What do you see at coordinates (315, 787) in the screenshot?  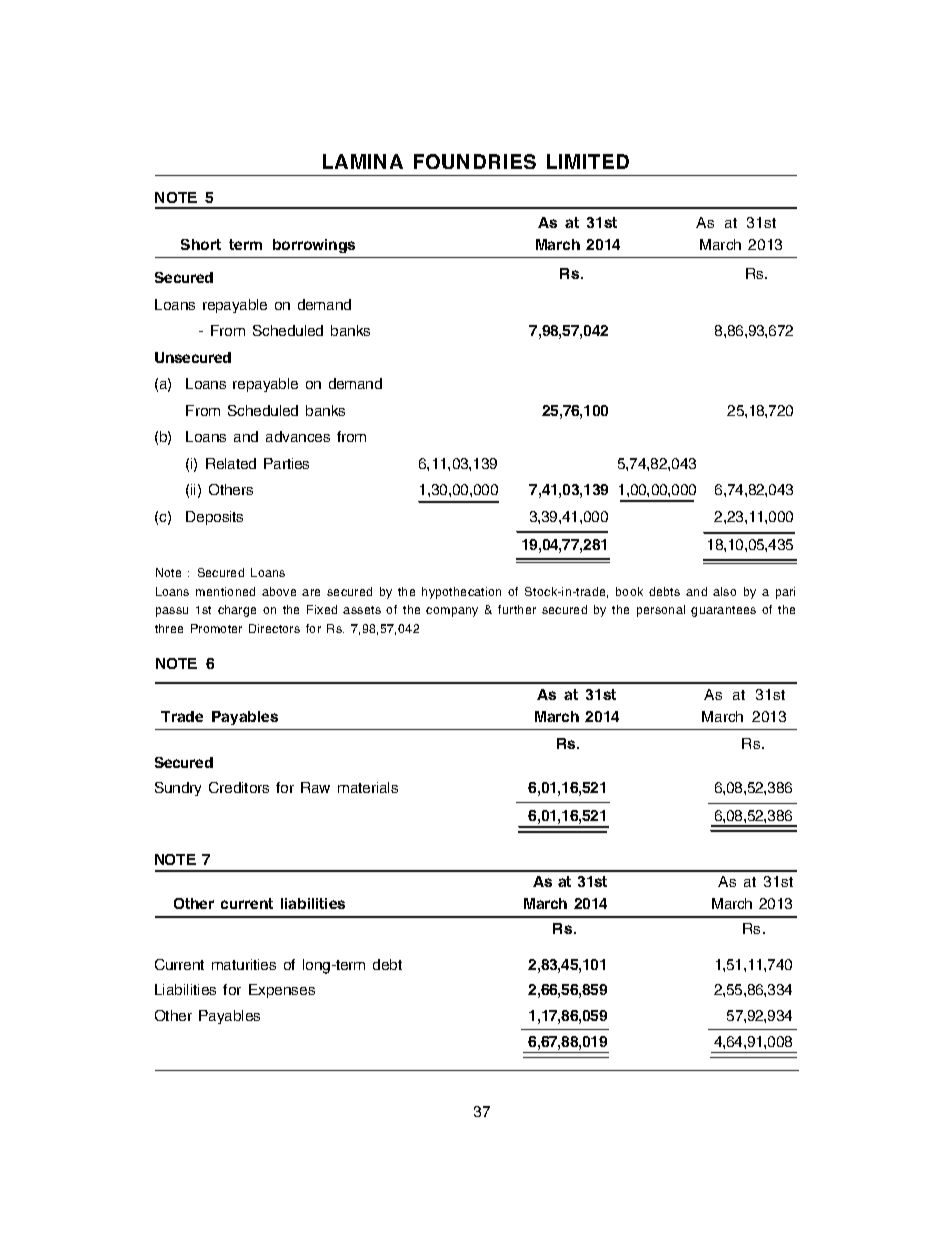 I see `Raw` at bounding box center [315, 787].
